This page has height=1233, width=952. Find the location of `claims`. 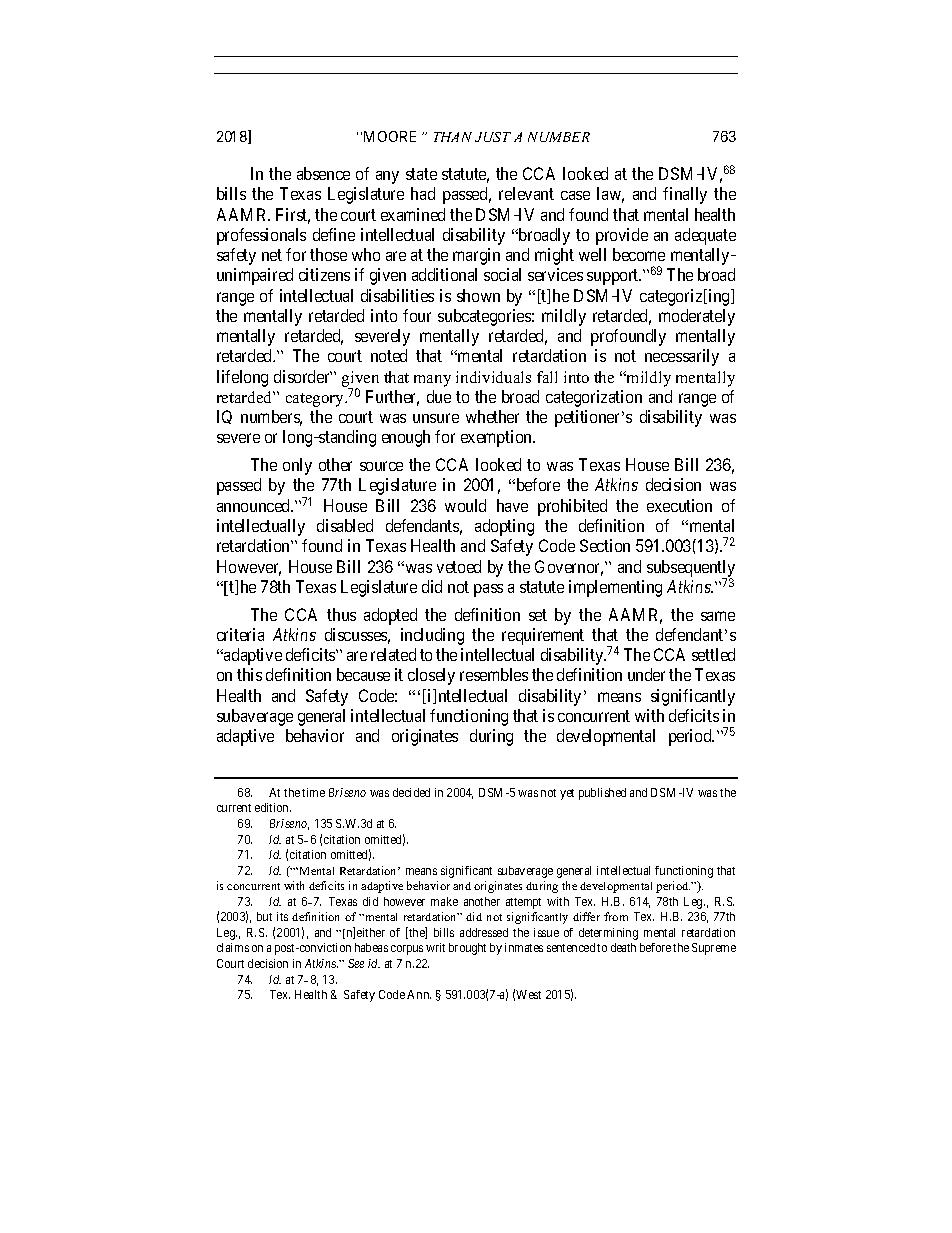

claims is located at coordinates (233, 947).
